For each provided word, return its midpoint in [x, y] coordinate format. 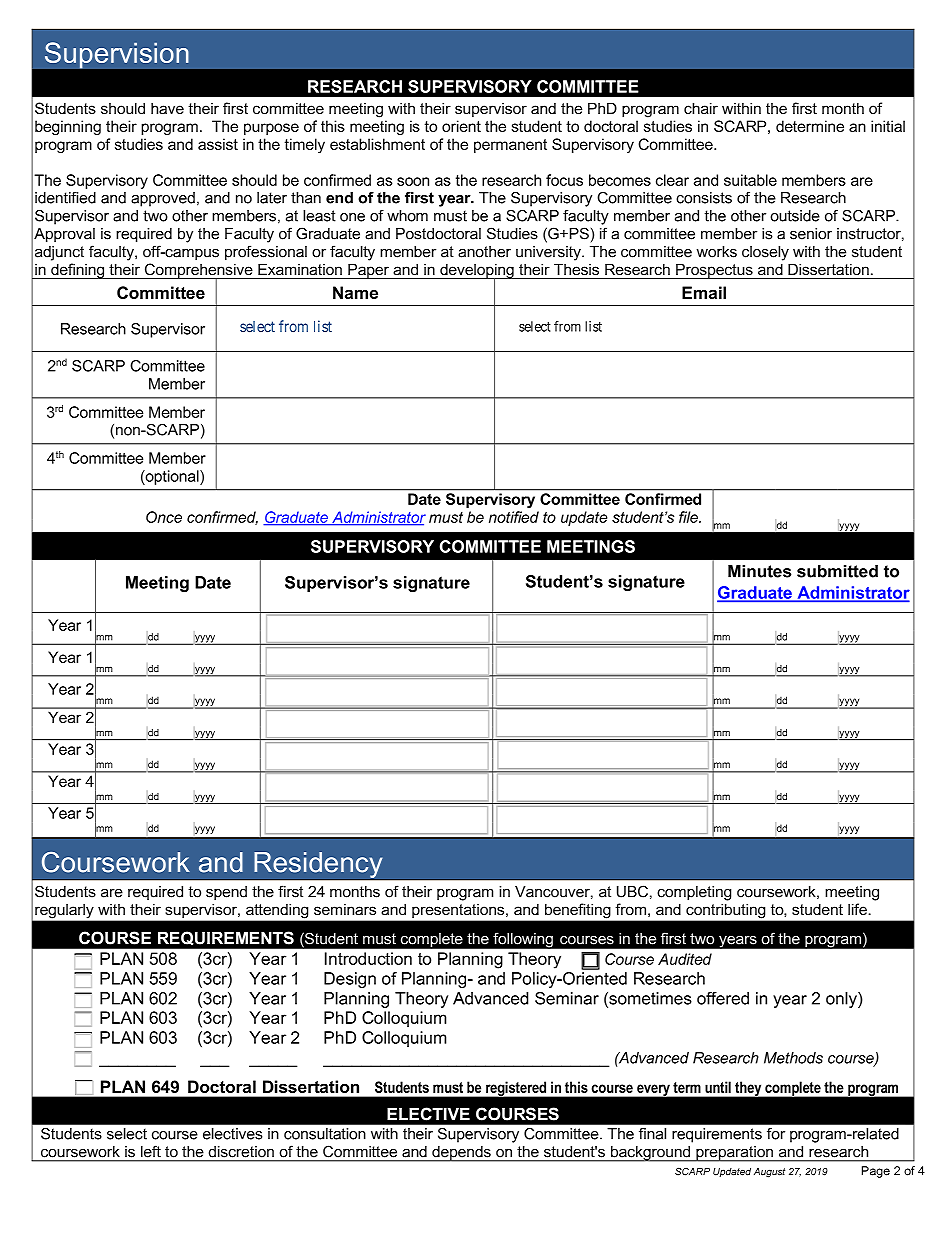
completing [694, 893]
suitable [750, 180]
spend [226, 893]
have [167, 108]
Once [164, 517]
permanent [510, 146]
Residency [318, 866]
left [151, 1151]
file [689, 517]
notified [514, 517]
